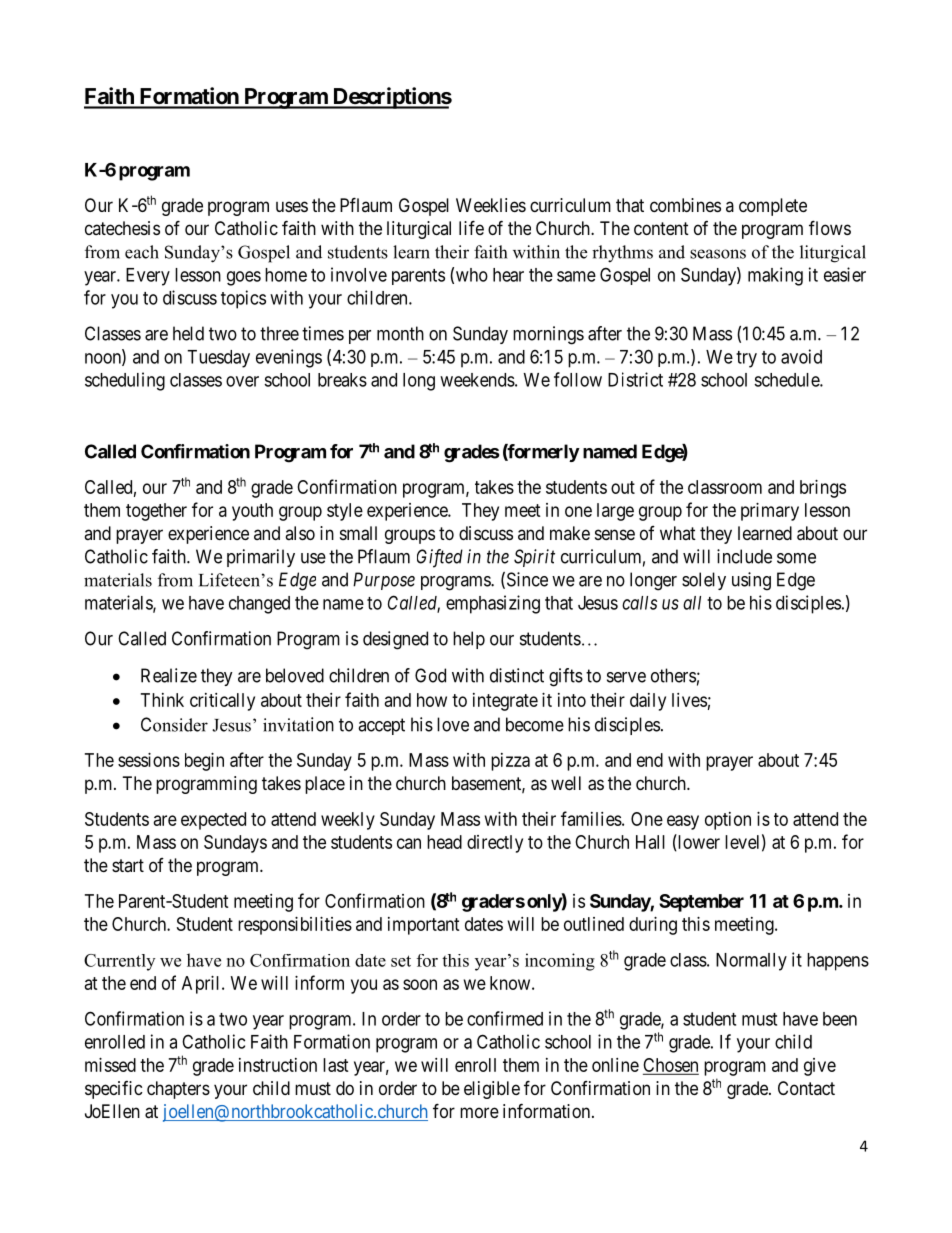 The height and width of the screenshot is (1233, 952). What do you see at coordinates (178, 1090) in the screenshot?
I see `chapters` at bounding box center [178, 1090].
